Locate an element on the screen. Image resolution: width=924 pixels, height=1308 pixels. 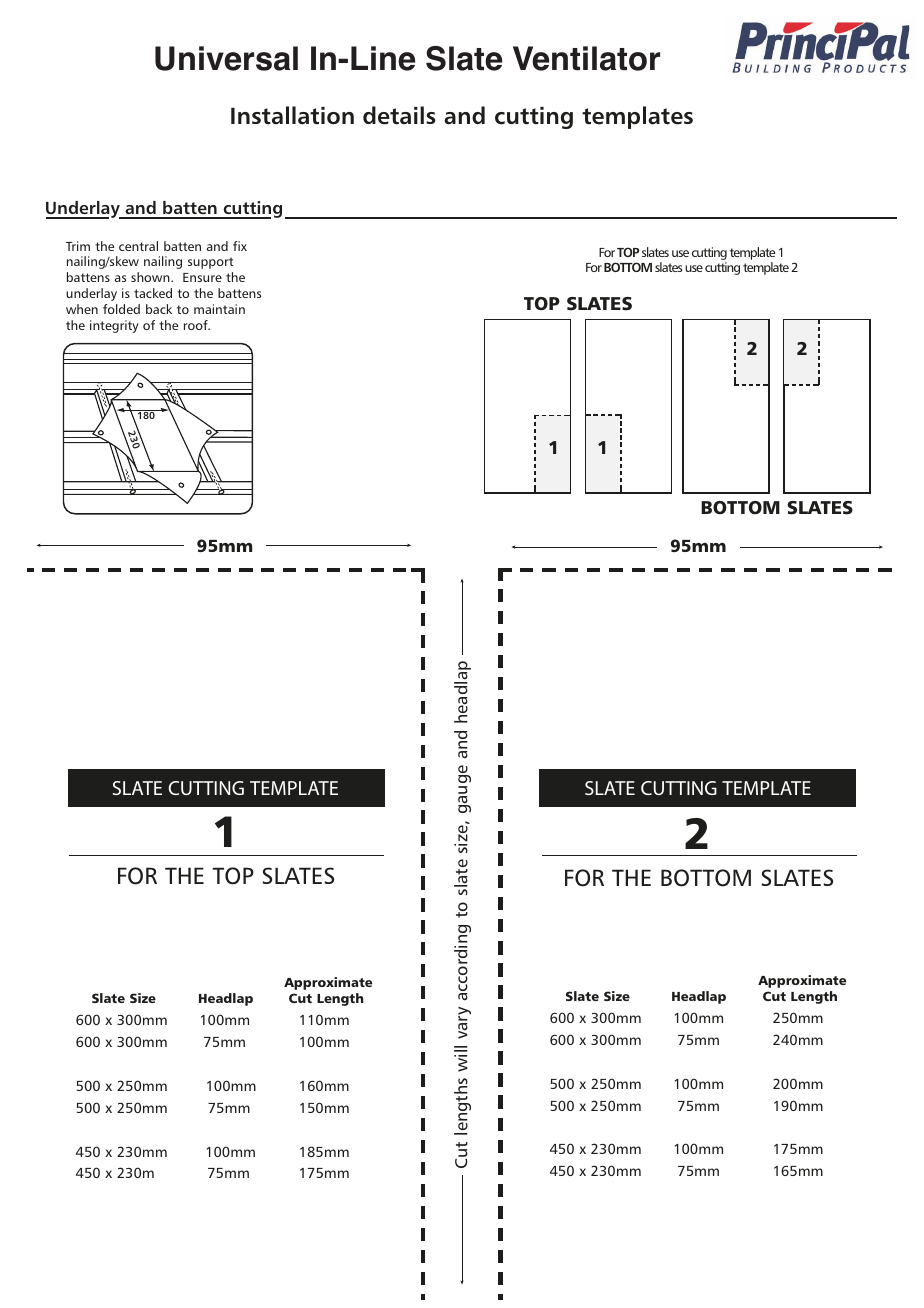
details is located at coordinates (399, 115).
